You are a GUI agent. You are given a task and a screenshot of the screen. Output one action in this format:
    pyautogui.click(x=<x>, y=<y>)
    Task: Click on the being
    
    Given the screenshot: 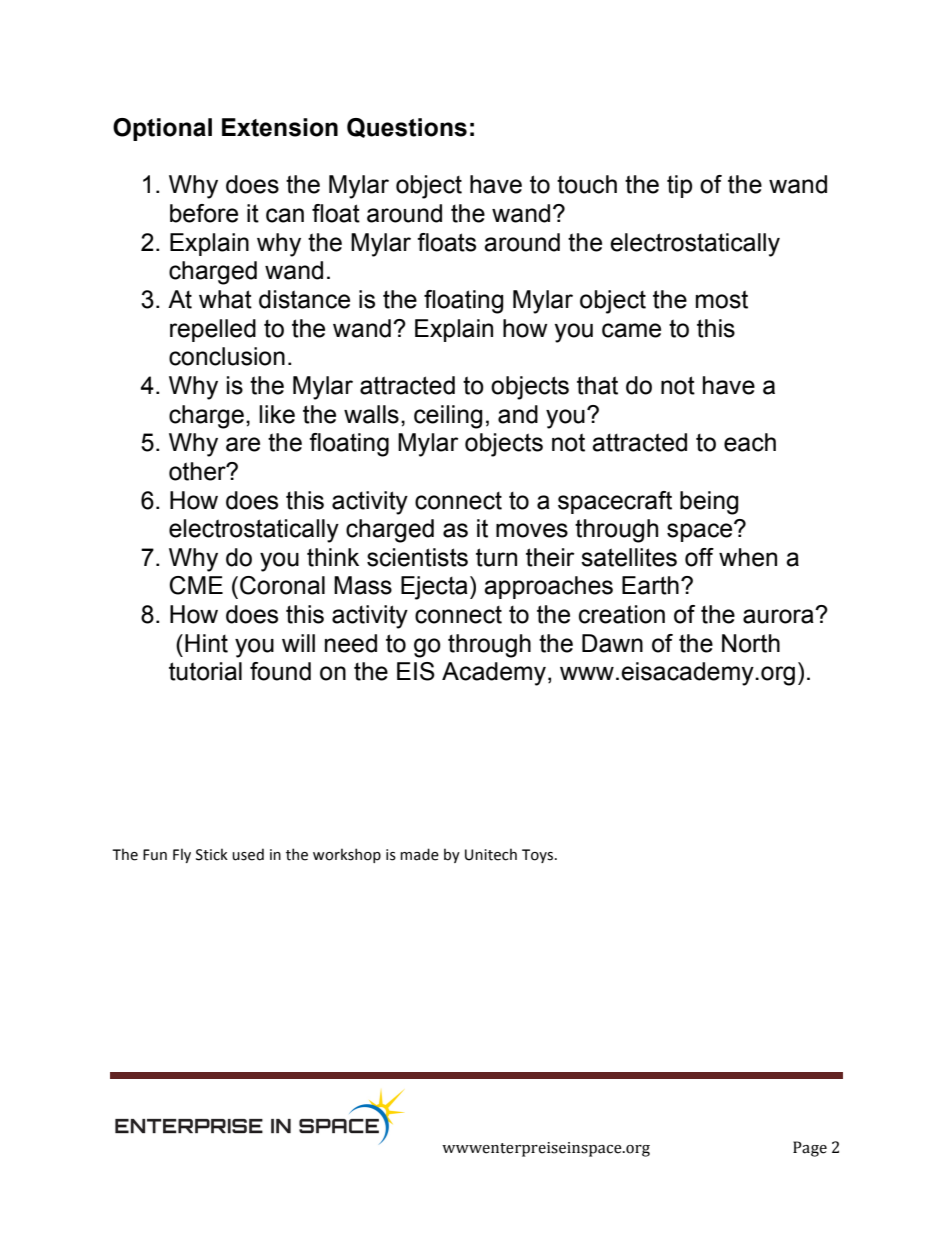 What is the action you would take?
    pyautogui.click(x=709, y=503)
